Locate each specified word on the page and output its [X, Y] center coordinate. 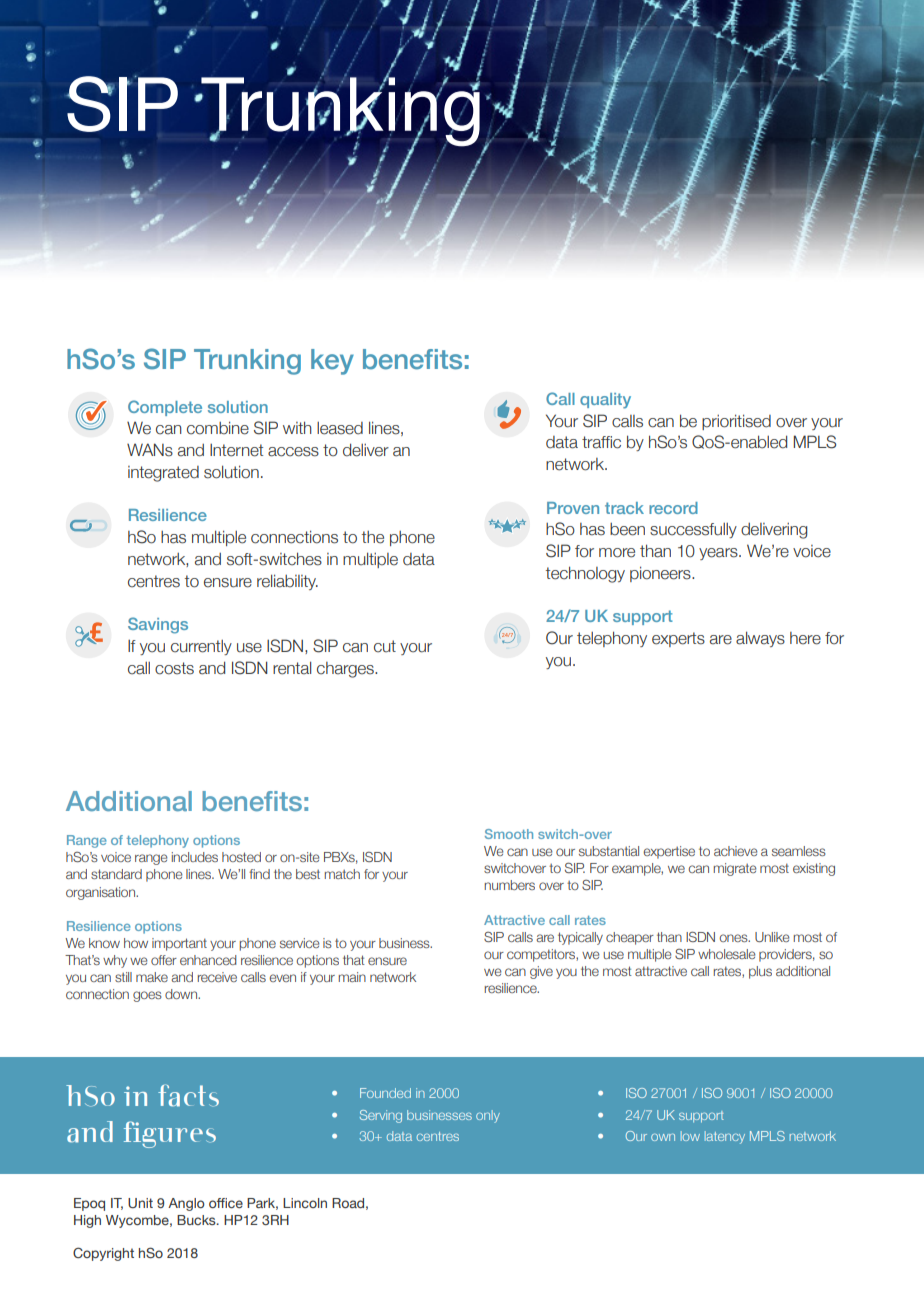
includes [195, 857]
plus [760, 972]
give [541, 972]
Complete [165, 408]
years [719, 554]
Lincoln [305, 1203]
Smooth [509, 834]
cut [385, 646]
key [332, 362]
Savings [158, 625]
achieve [736, 851]
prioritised [736, 422]
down [182, 994]
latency [725, 1137]
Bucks [197, 1220]
